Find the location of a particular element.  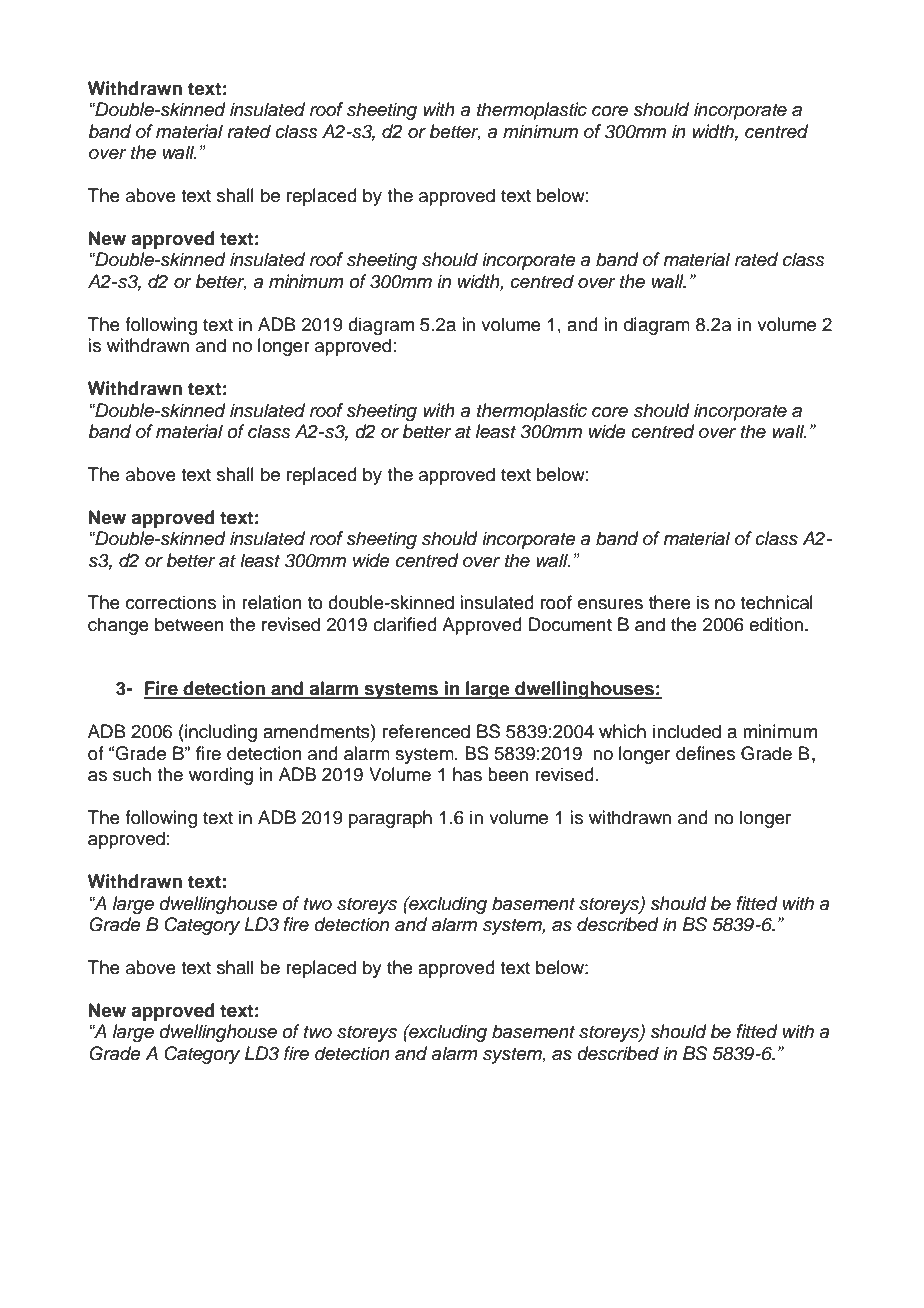

including is located at coordinates (220, 733).
